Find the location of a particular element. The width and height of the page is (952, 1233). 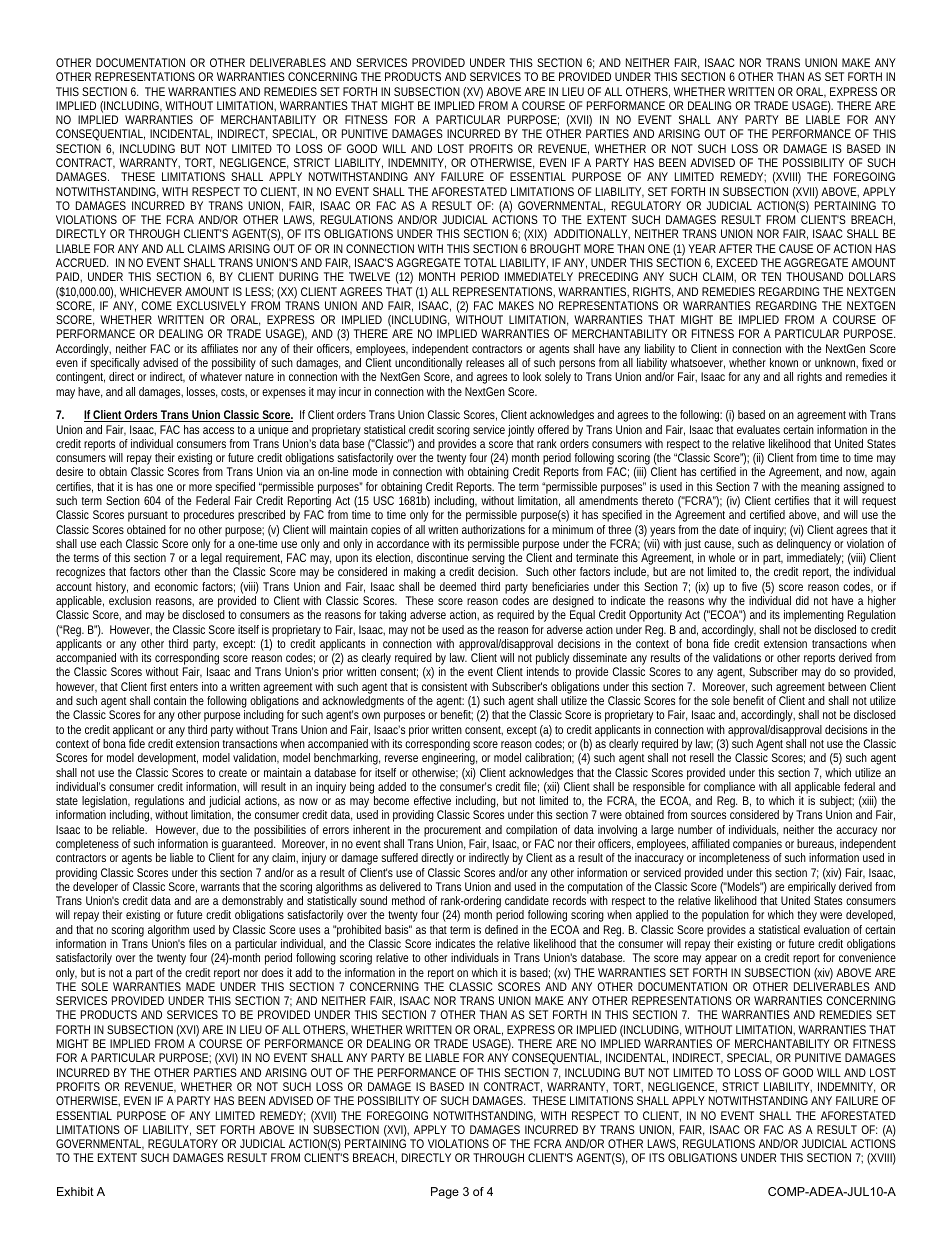

ACCRUED is located at coordinates (81, 262).
